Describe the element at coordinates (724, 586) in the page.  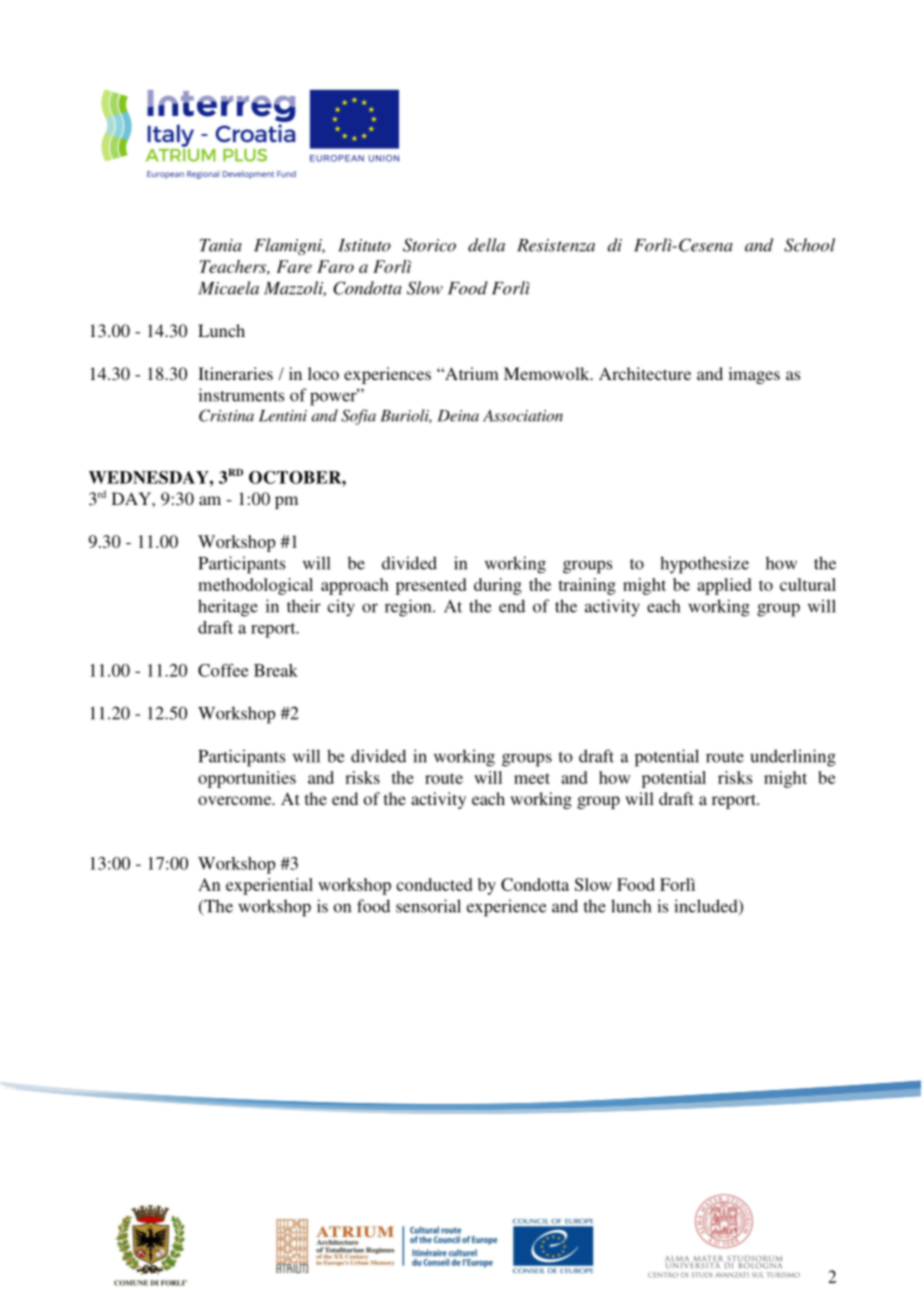
I see `applied` at that location.
